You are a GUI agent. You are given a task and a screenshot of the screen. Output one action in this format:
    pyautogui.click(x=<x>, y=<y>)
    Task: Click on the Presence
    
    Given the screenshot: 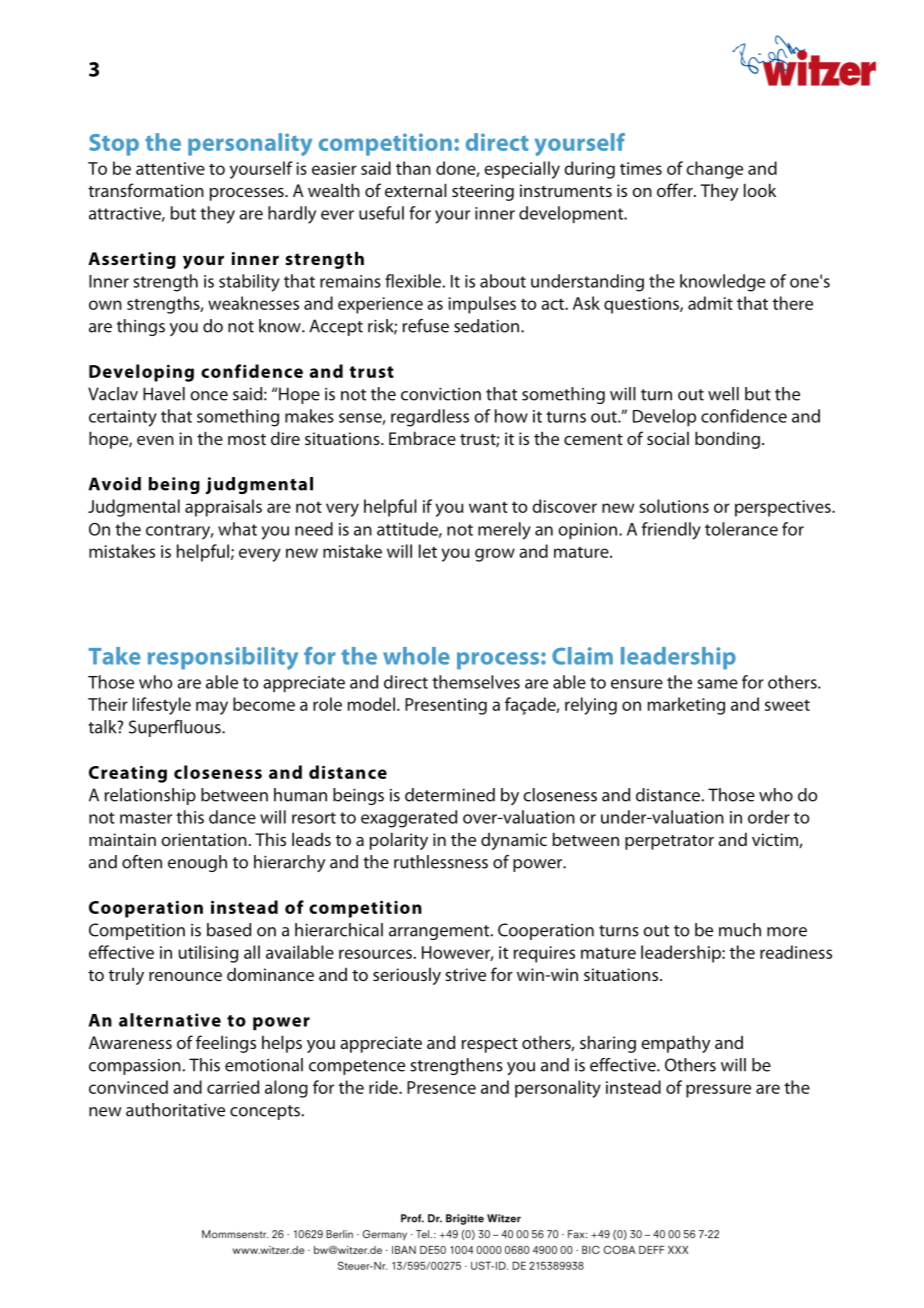 What is the action you would take?
    pyautogui.click(x=441, y=1087)
